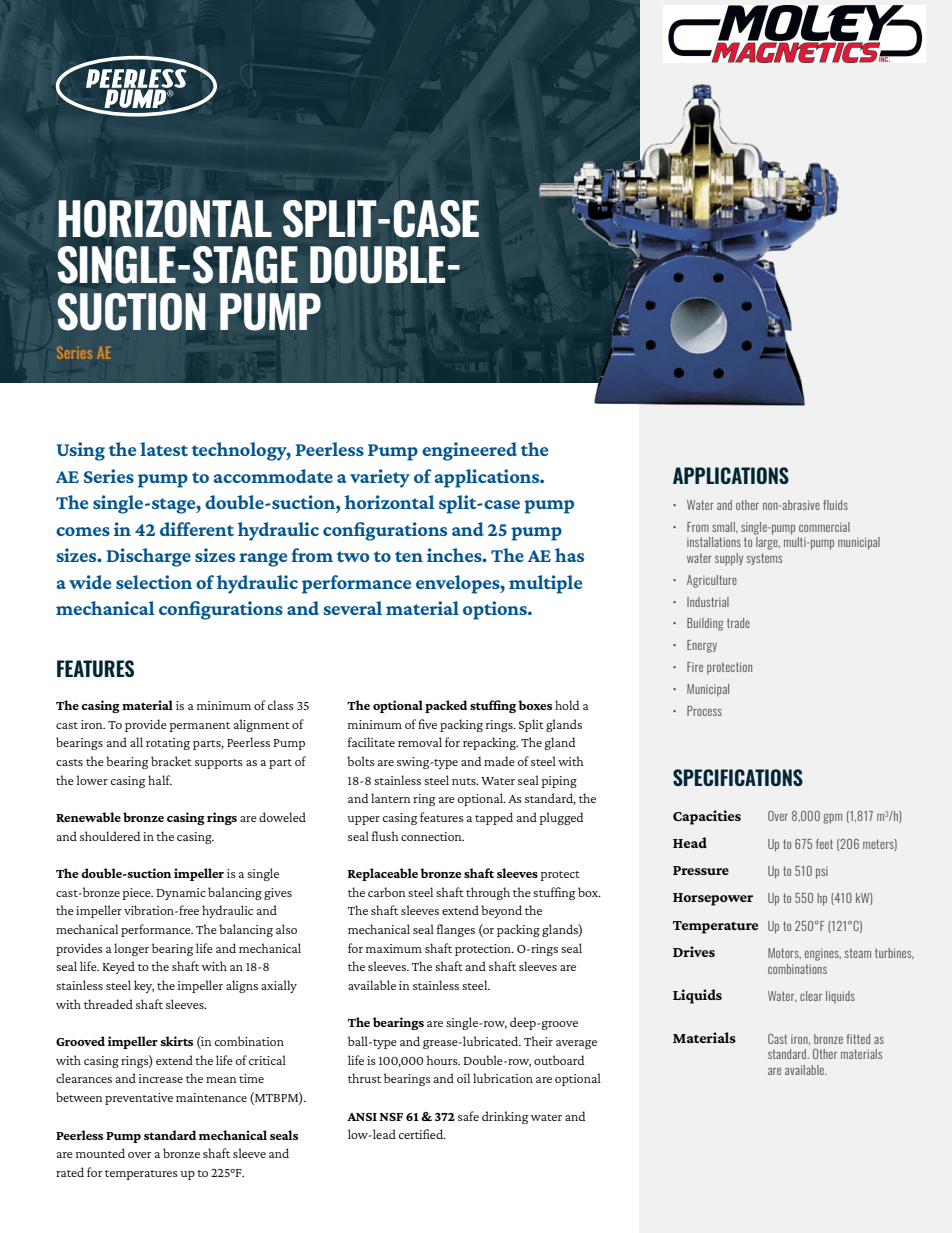  I want to click on mounted, so click(100, 1153).
